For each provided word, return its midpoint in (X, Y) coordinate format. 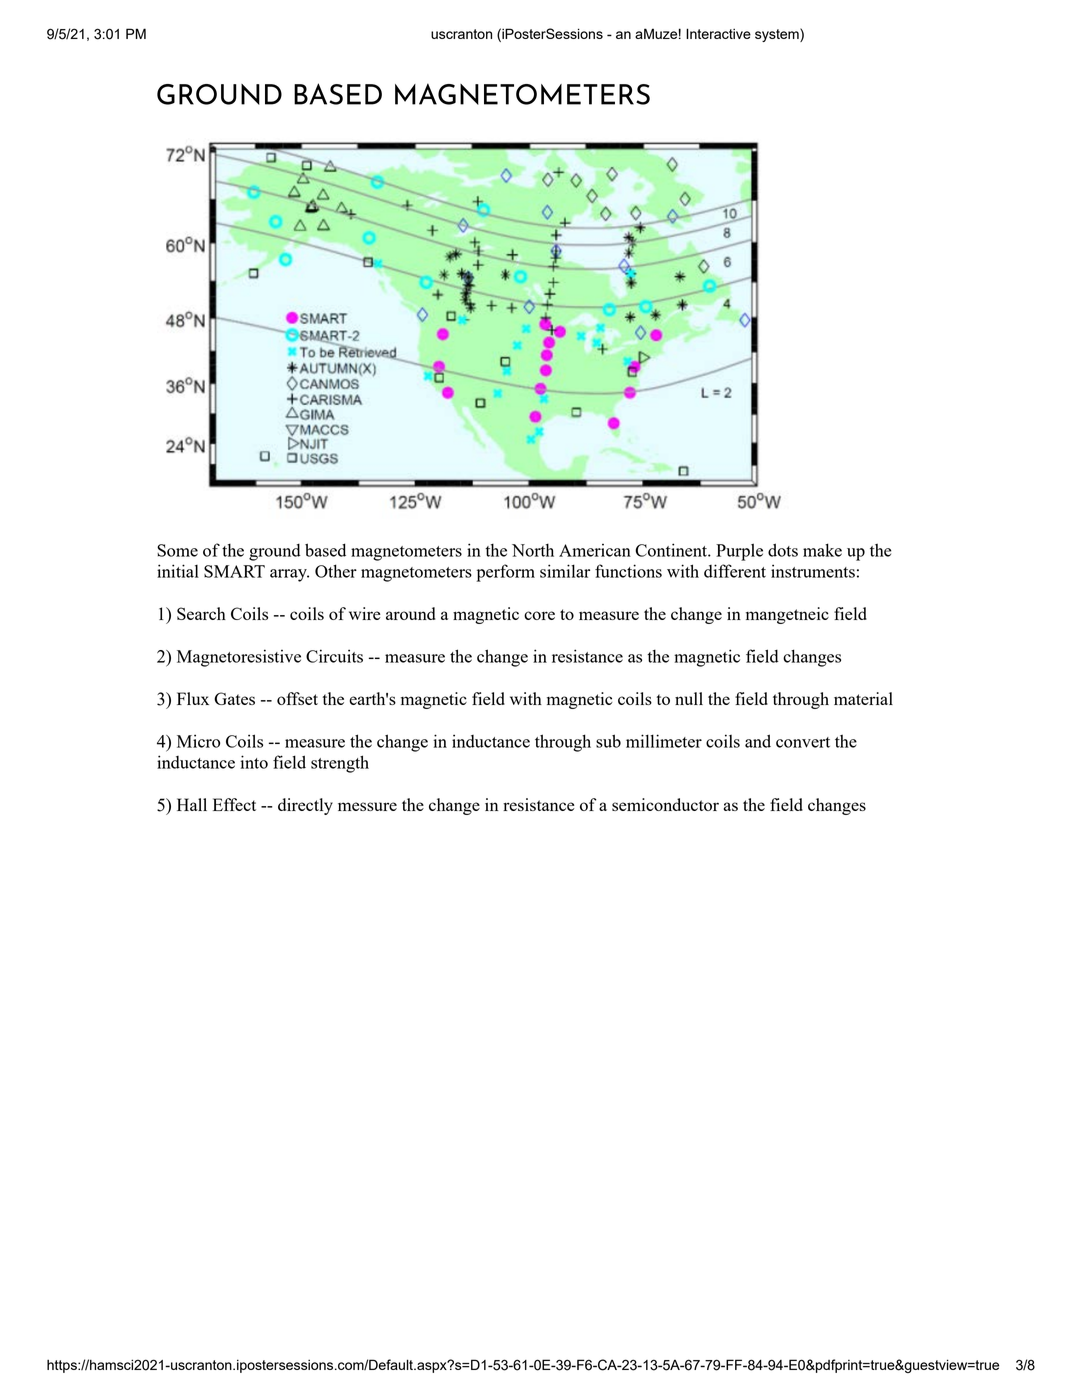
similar (565, 571)
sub (608, 741)
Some (177, 550)
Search (201, 613)
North (533, 550)
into (254, 762)
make (822, 550)
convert (803, 742)
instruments (813, 571)
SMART (234, 571)
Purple (739, 552)
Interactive (718, 33)
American (595, 550)
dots (783, 550)
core (539, 615)
